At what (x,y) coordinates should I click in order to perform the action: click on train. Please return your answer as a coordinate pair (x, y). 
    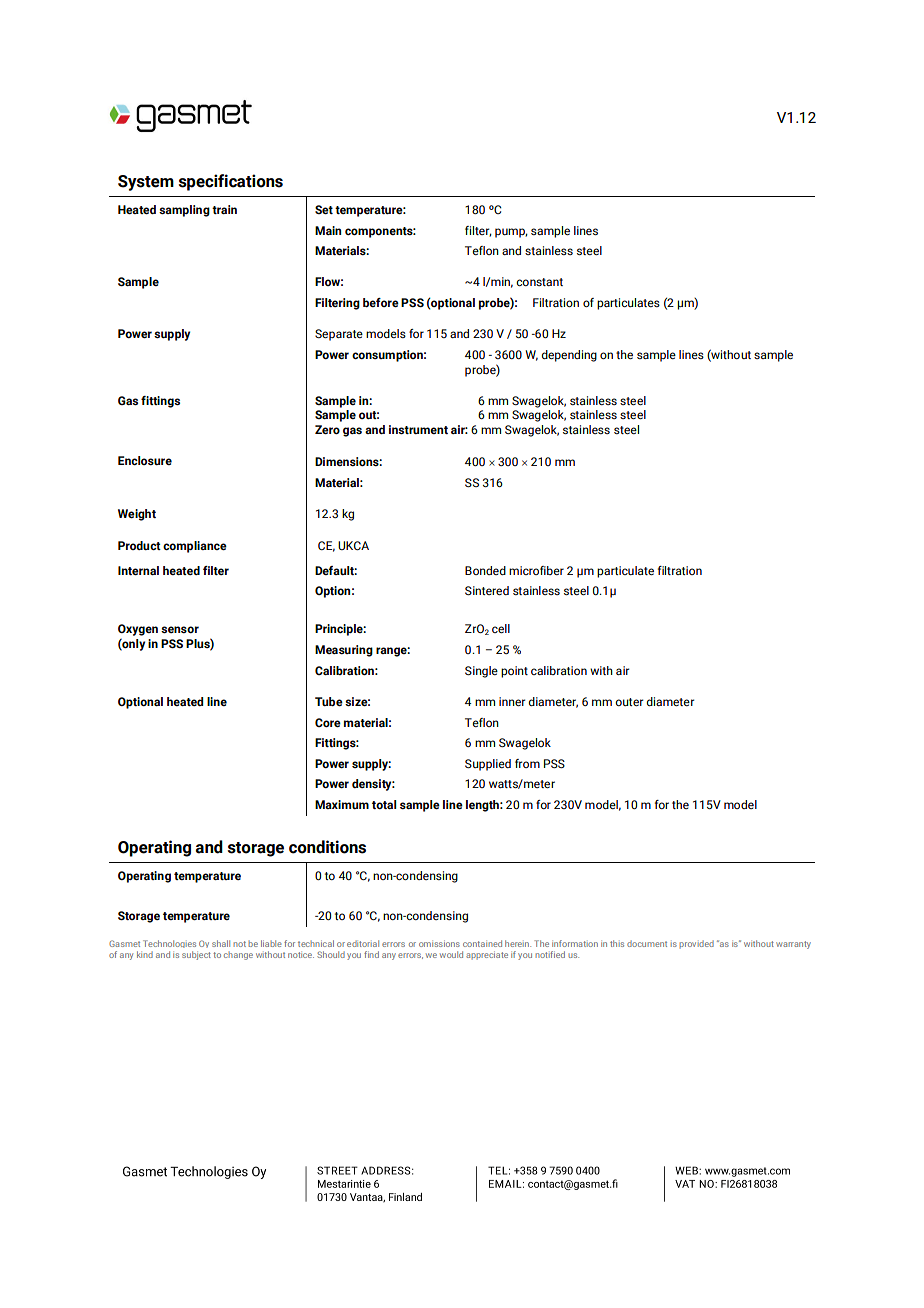
    Looking at the image, I should click on (224, 209).
